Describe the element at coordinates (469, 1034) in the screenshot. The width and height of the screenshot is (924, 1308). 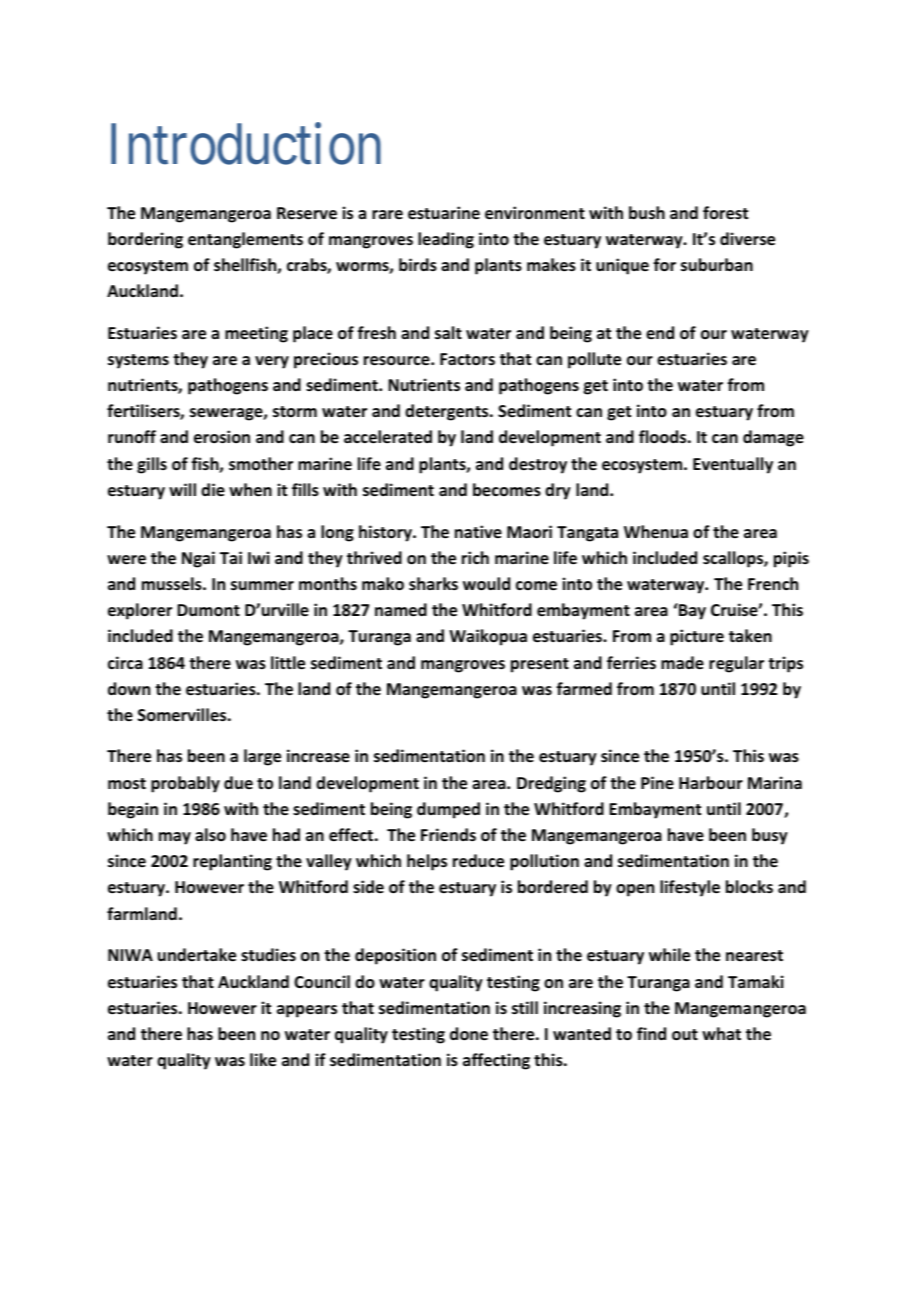
I see `done` at that location.
